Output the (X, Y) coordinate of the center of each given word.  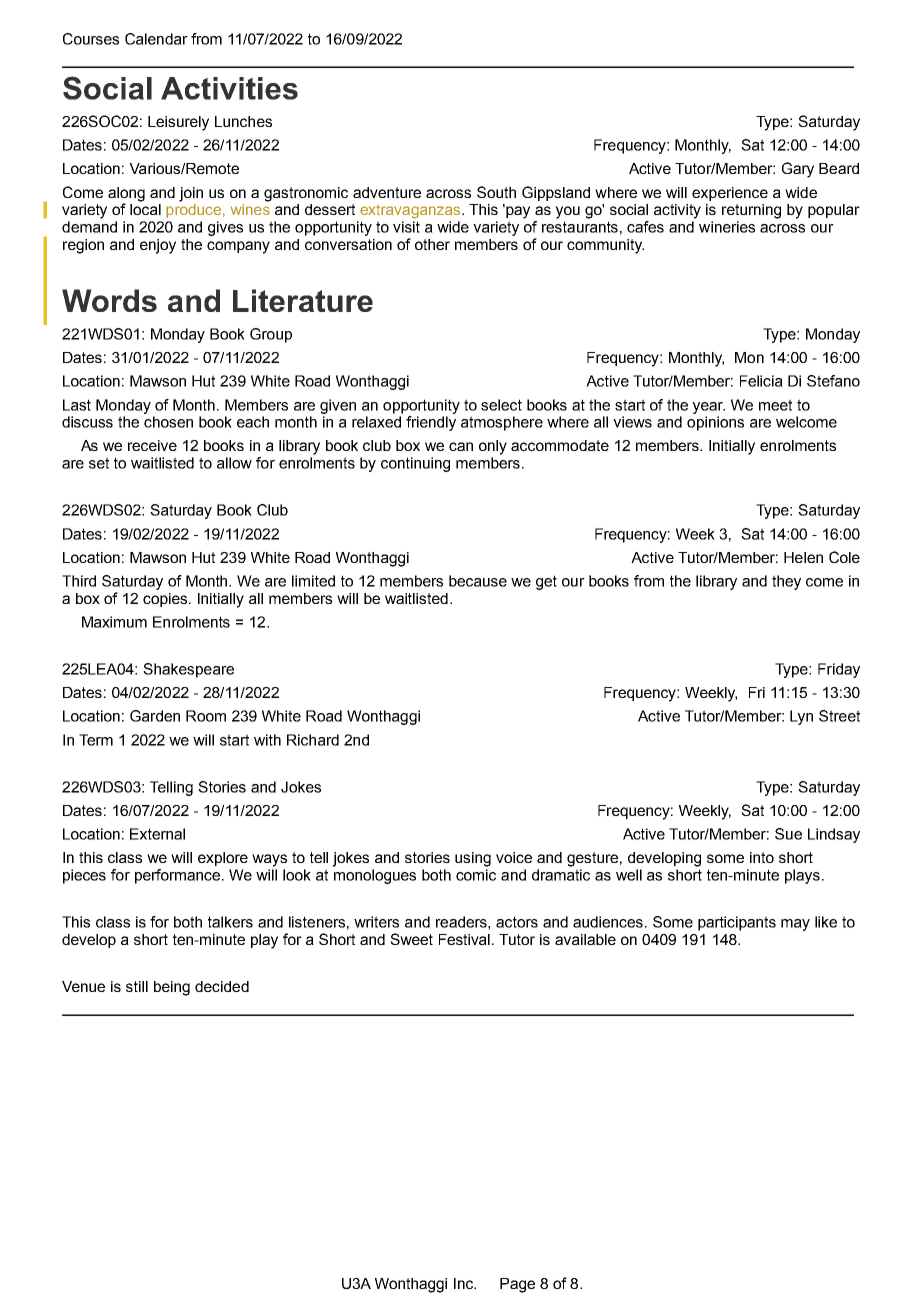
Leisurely (178, 123)
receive (152, 445)
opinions (715, 423)
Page (517, 1285)
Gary (798, 170)
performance (179, 876)
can (461, 446)
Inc (465, 1283)
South (496, 192)
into (762, 857)
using (473, 859)
